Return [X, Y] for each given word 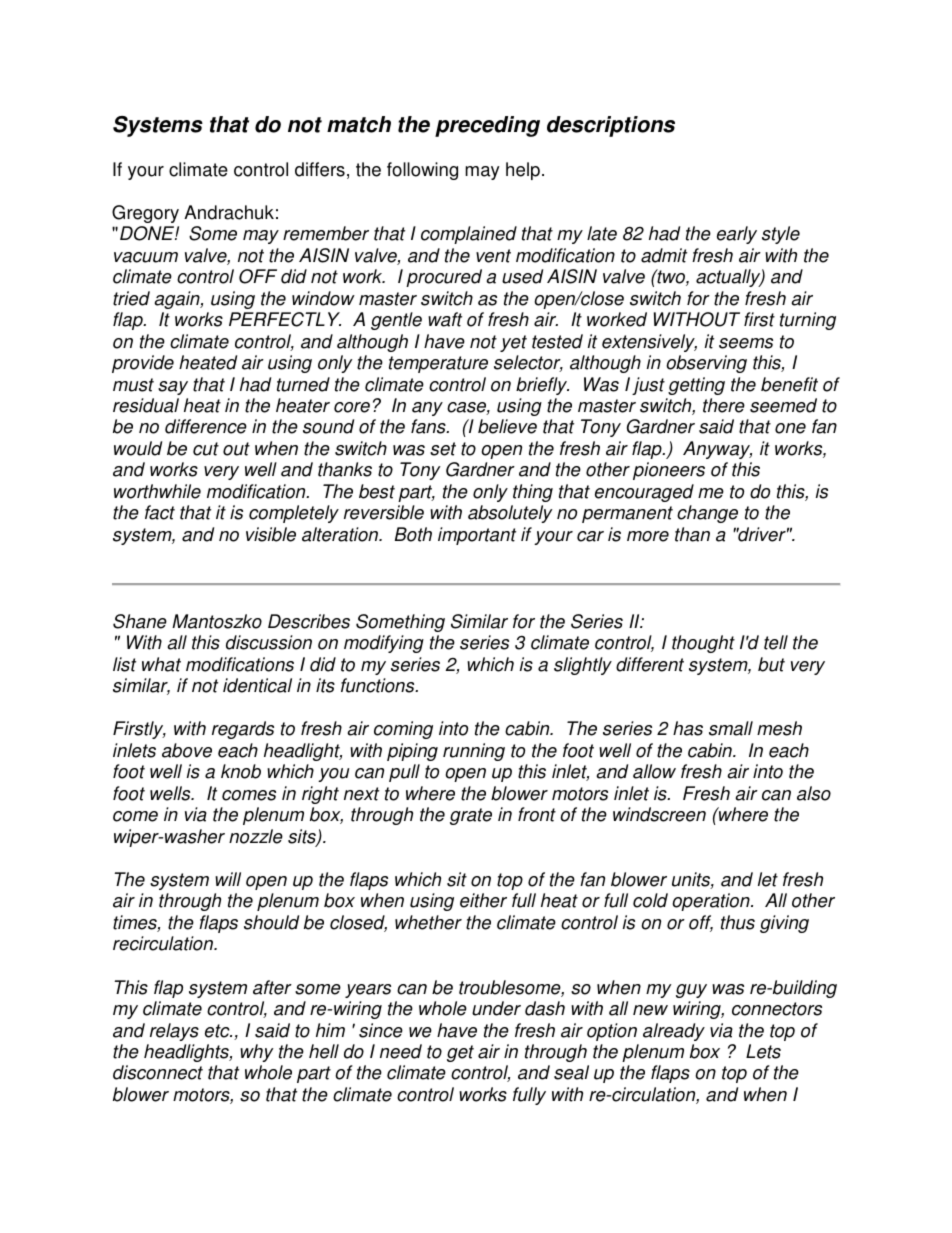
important [477, 536]
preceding [487, 126]
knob [241, 771]
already [674, 1032]
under [496, 1008]
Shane [140, 621]
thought [703, 644]
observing [706, 364]
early [737, 235]
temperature [438, 364]
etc [218, 1031]
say [173, 388]
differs [320, 169]
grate [471, 816]
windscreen [659, 814]
